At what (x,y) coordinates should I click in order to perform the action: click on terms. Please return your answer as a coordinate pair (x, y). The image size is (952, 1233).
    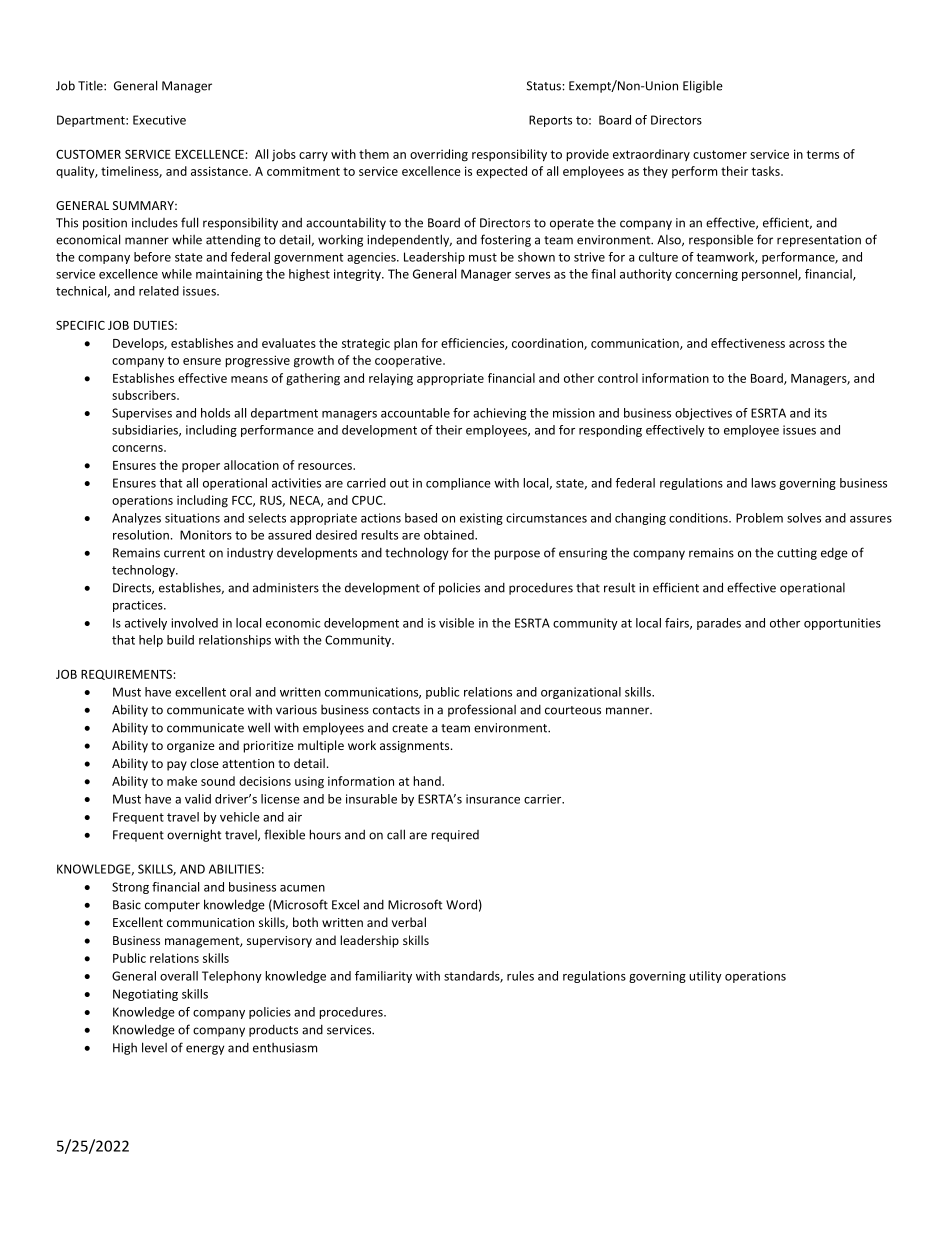
    Looking at the image, I should click on (823, 154).
